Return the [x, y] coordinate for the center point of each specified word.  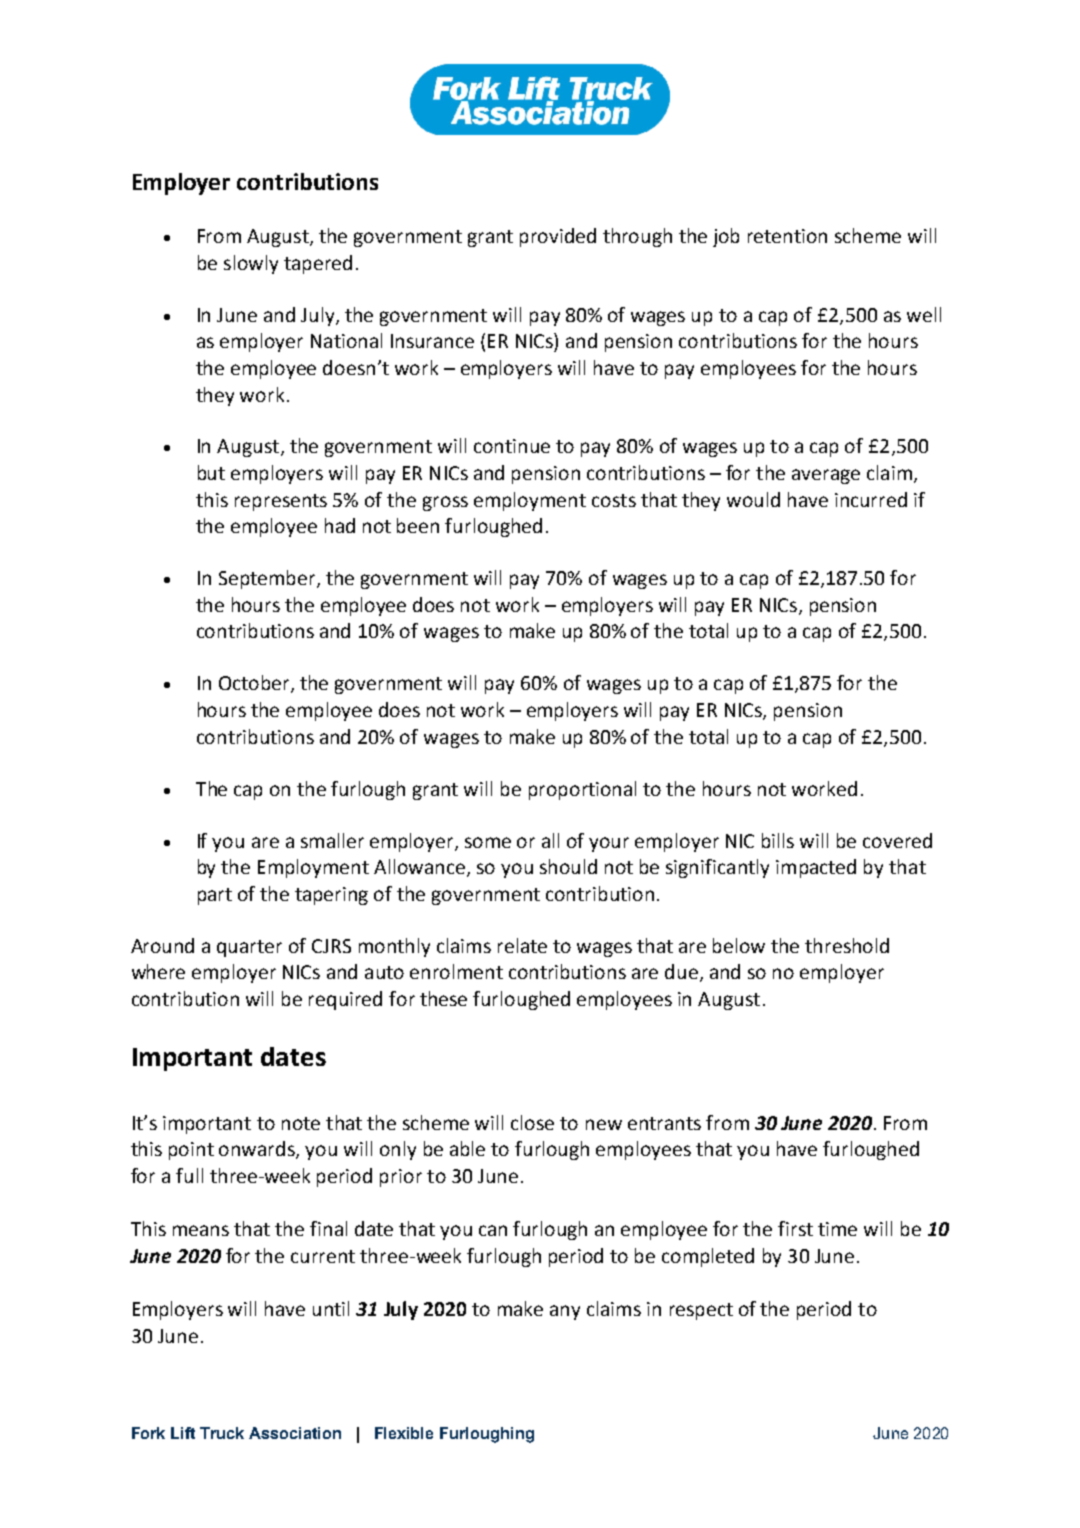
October [255, 684]
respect [701, 1311]
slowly [251, 264]
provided [558, 237]
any [565, 1312]
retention [787, 236]
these [443, 998]
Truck [222, 1433]
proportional [582, 790]
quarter [249, 948]
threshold [847, 945]
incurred [871, 499]
